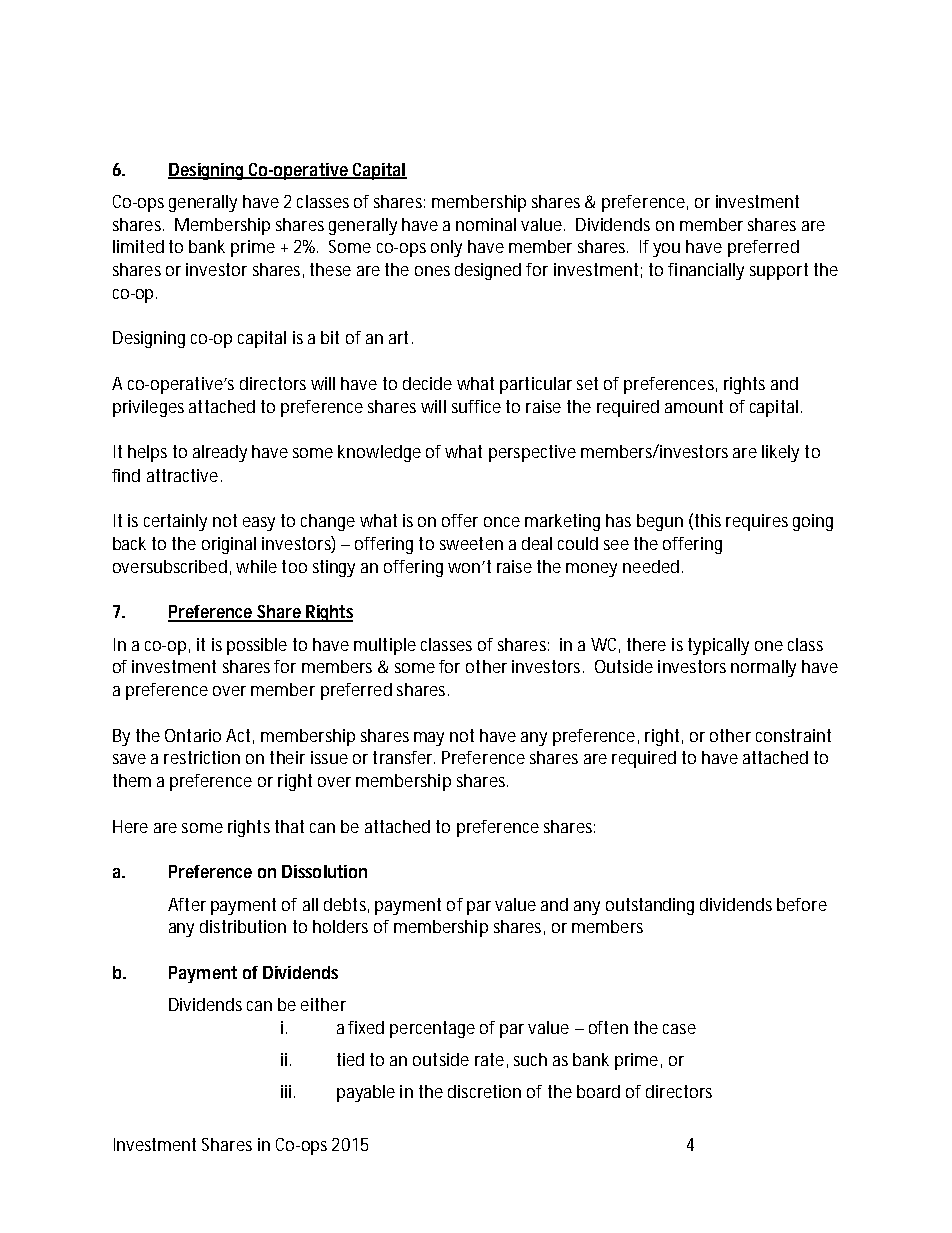 The height and width of the image is (1233, 952). Describe the element at coordinates (202, 757) in the image. I see `restriction` at that location.
